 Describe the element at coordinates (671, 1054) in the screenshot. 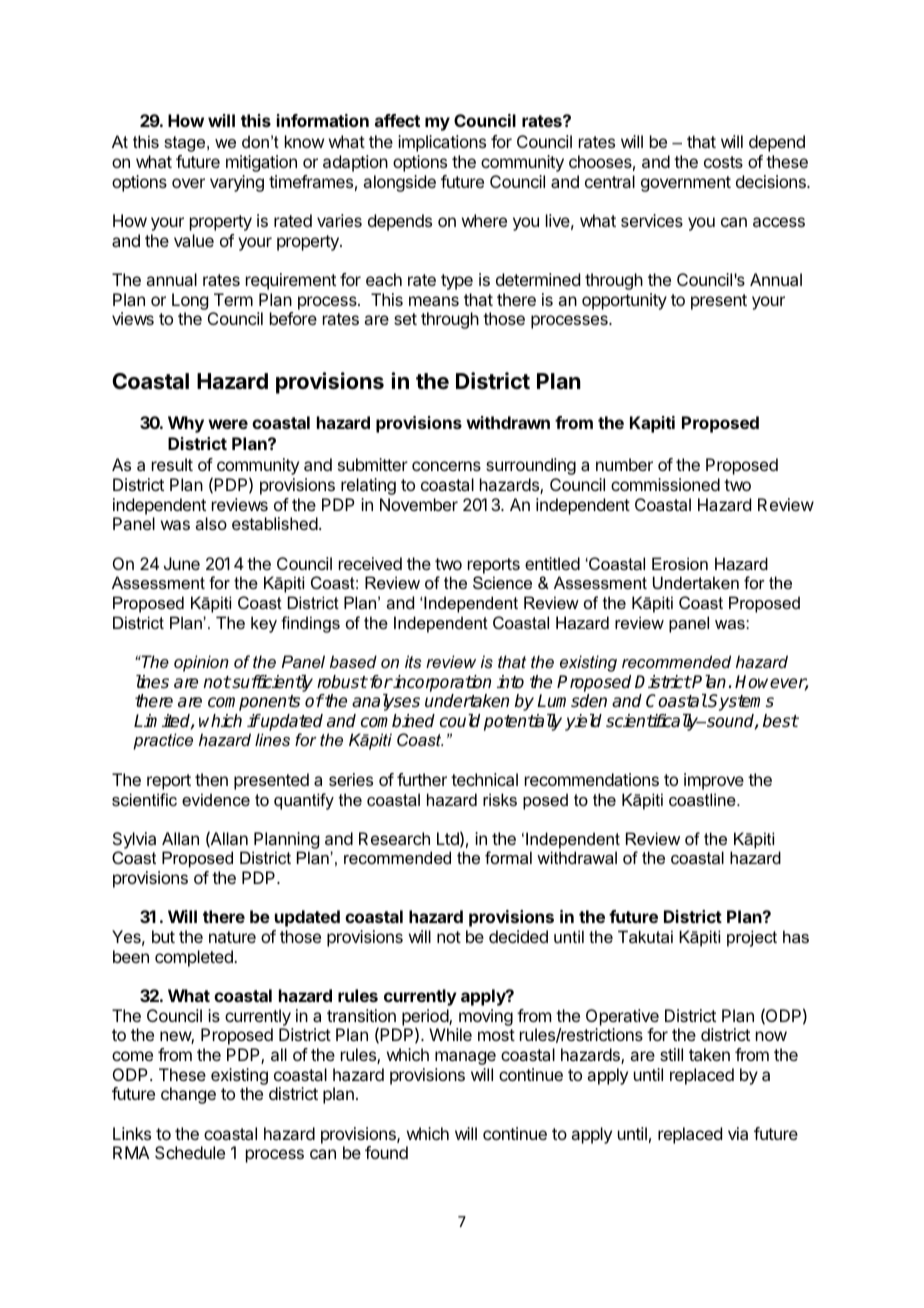

I see `still` at that location.
